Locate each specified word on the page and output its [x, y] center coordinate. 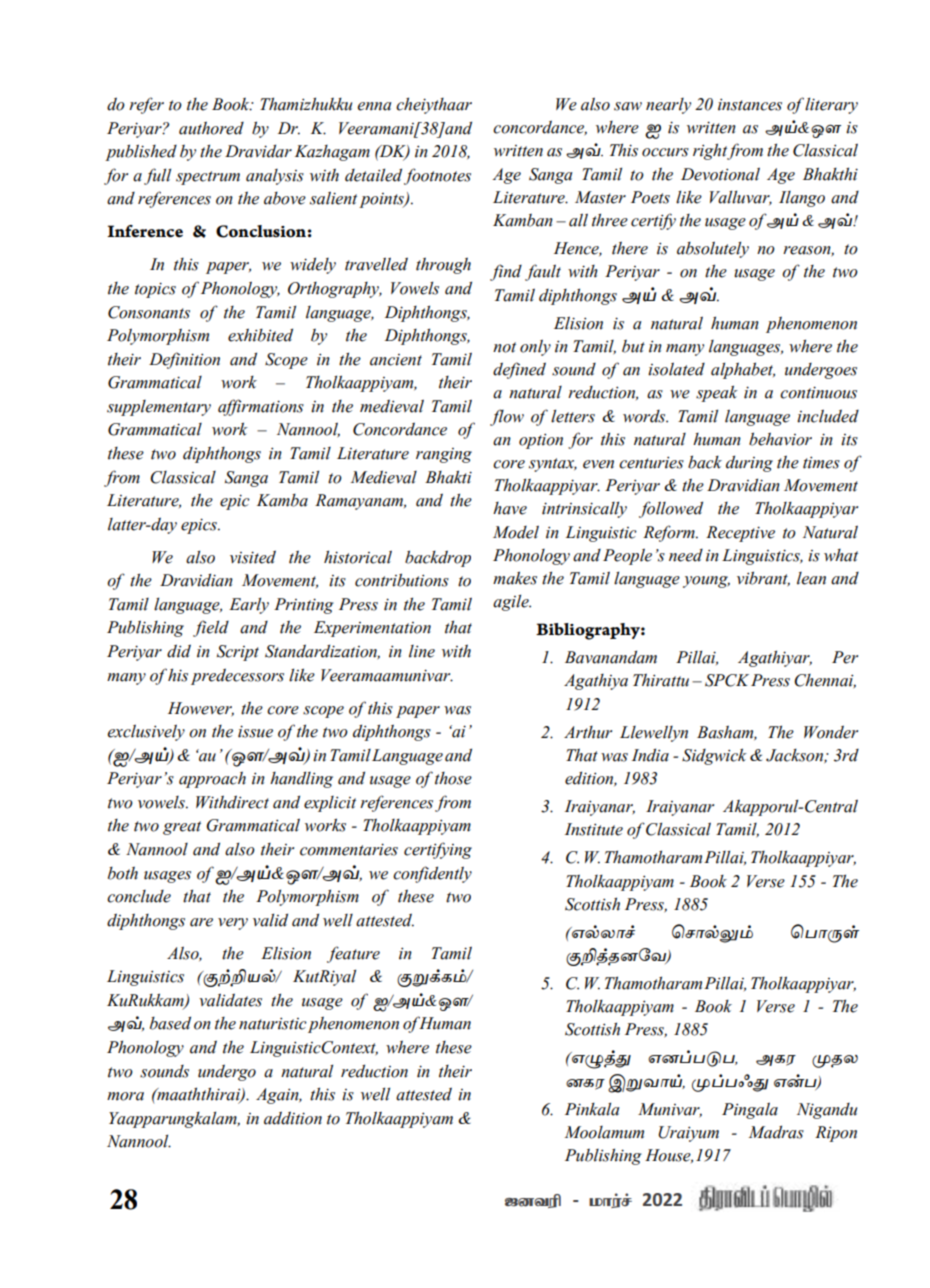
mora [125, 1096]
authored [211, 128]
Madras [776, 1132]
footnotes [437, 176]
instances [750, 105]
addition [293, 1118]
